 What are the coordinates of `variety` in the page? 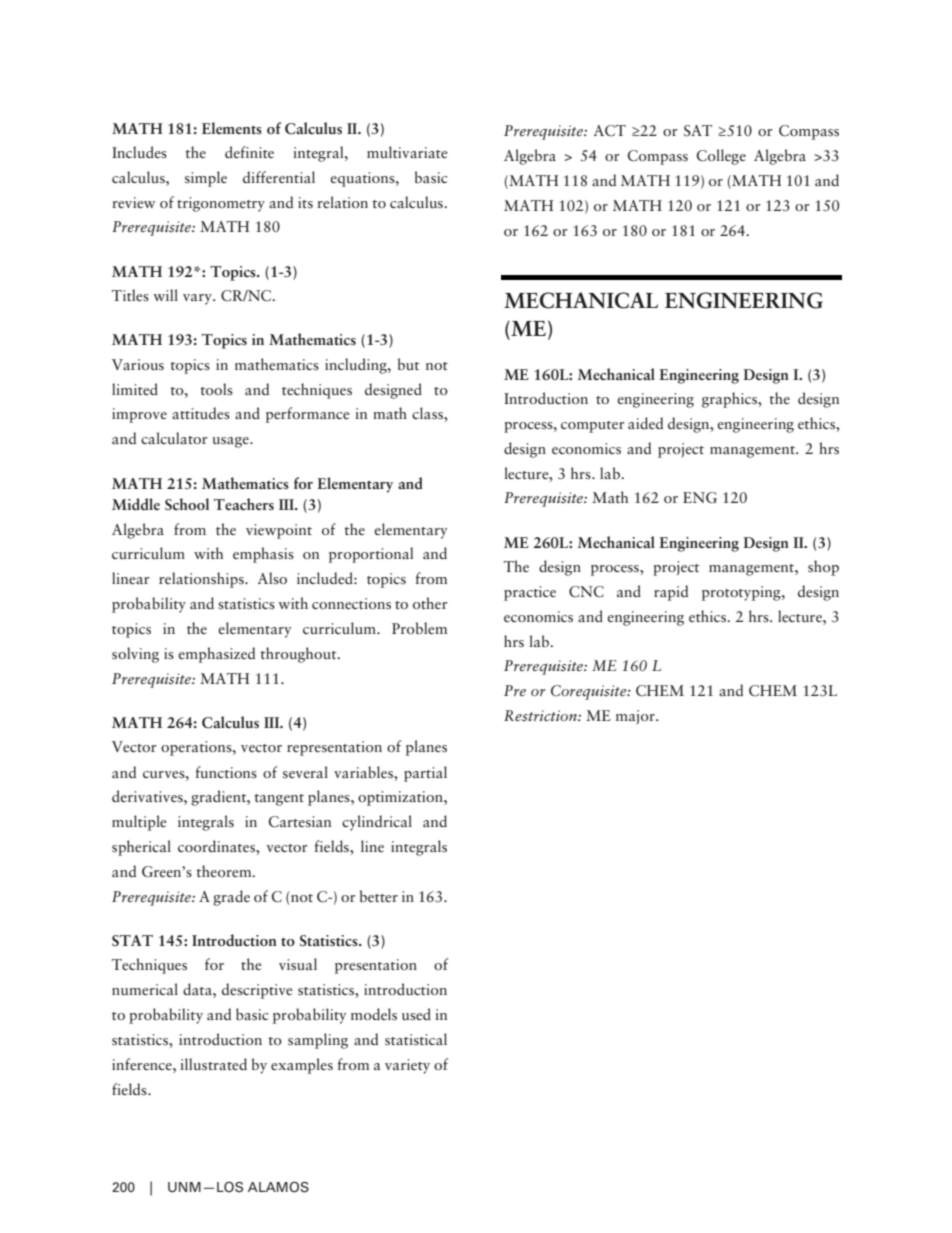 It's located at (407, 1066).
